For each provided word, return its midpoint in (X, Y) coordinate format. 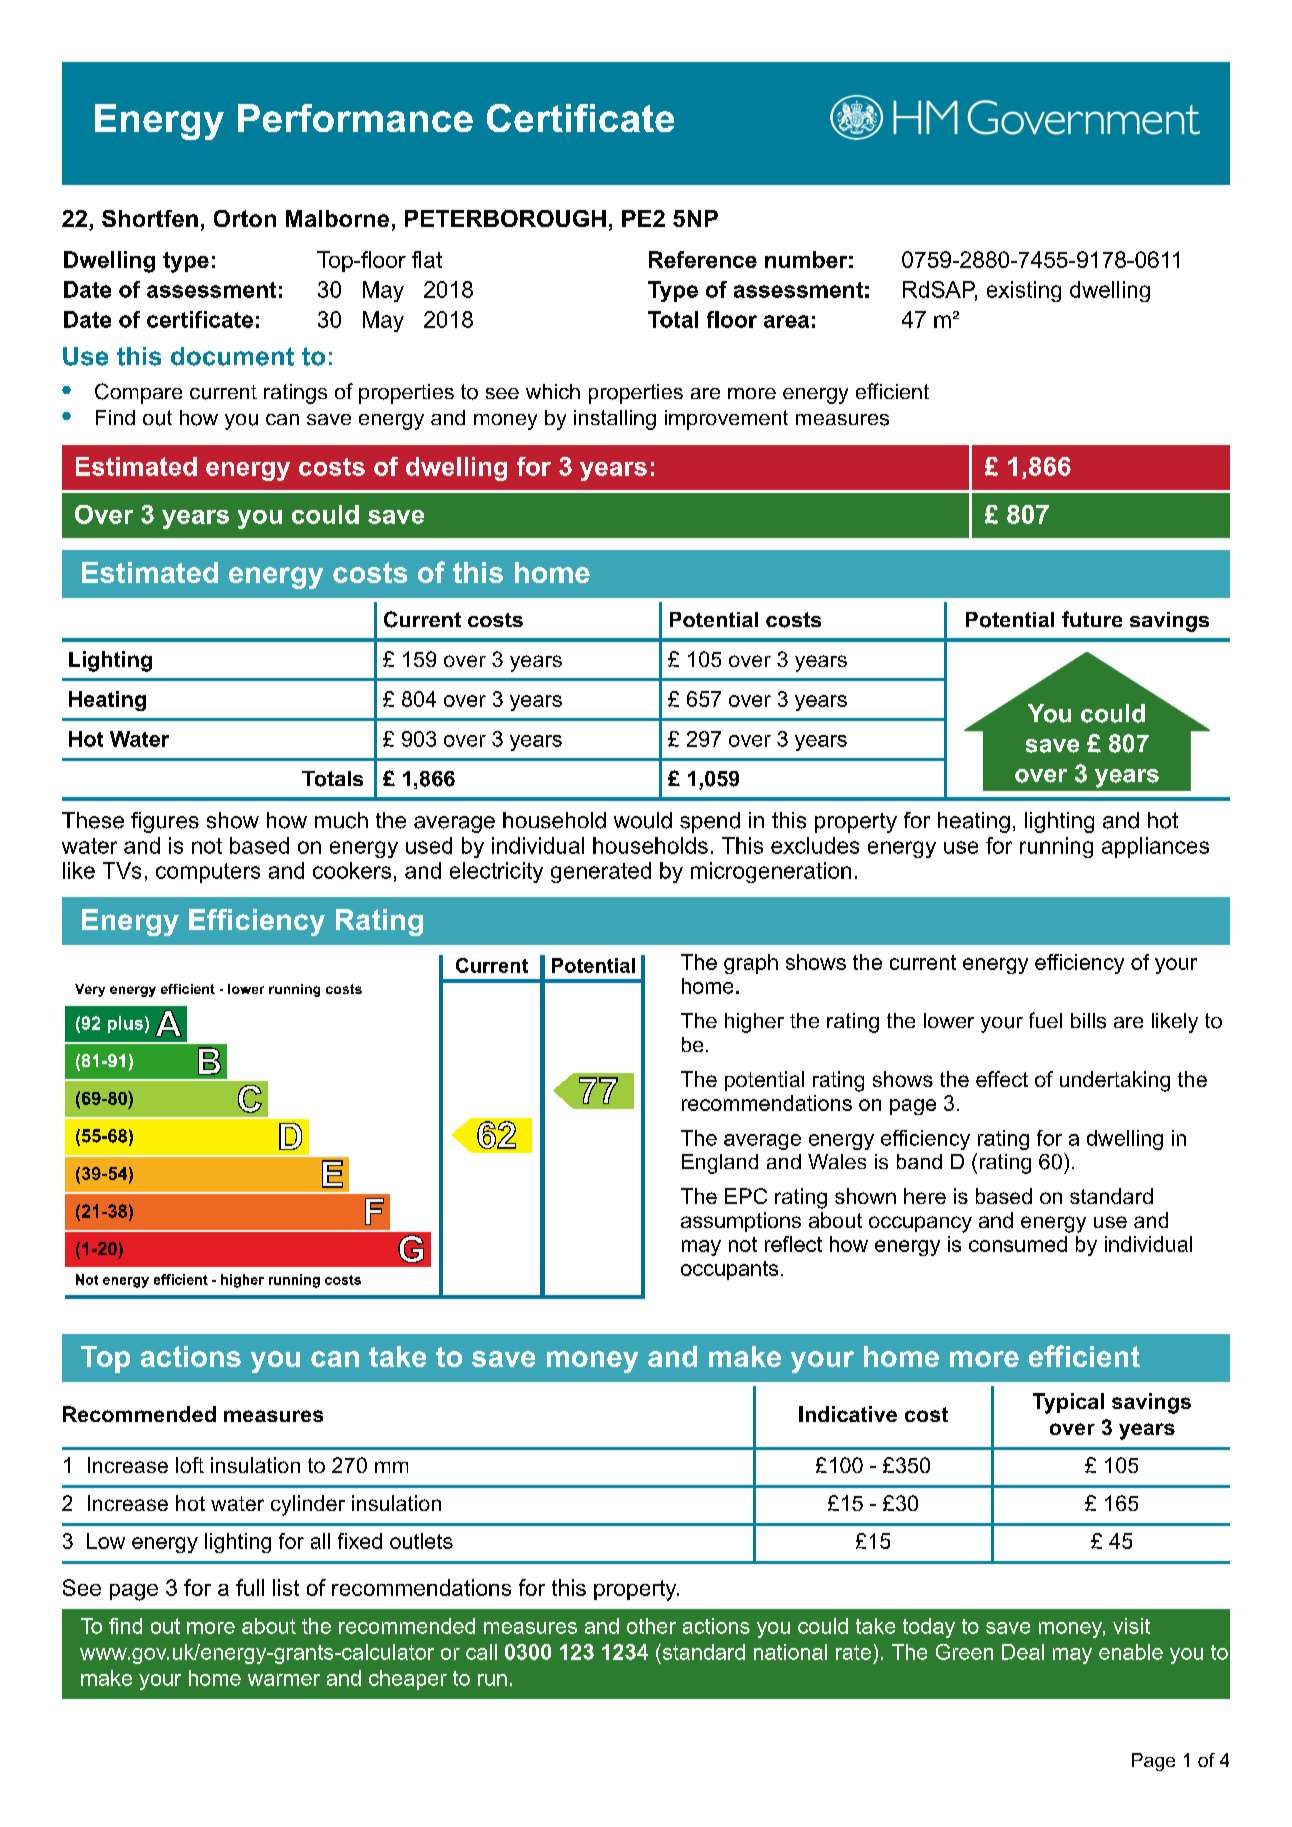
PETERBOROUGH (505, 218)
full (250, 1587)
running (1056, 847)
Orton (245, 218)
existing (1024, 291)
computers (208, 873)
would (643, 820)
